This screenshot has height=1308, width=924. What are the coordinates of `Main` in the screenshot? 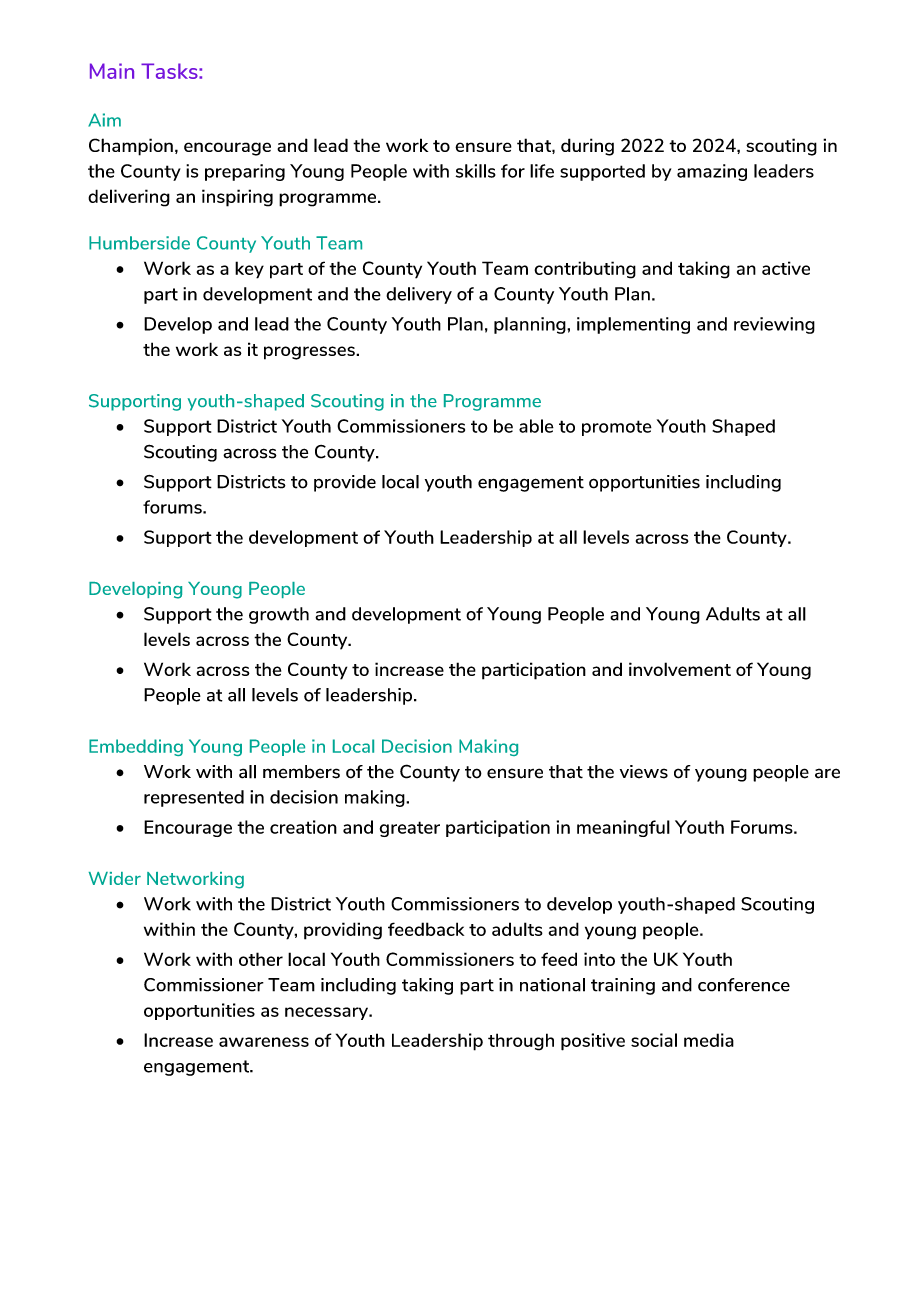 It's located at (112, 71).
